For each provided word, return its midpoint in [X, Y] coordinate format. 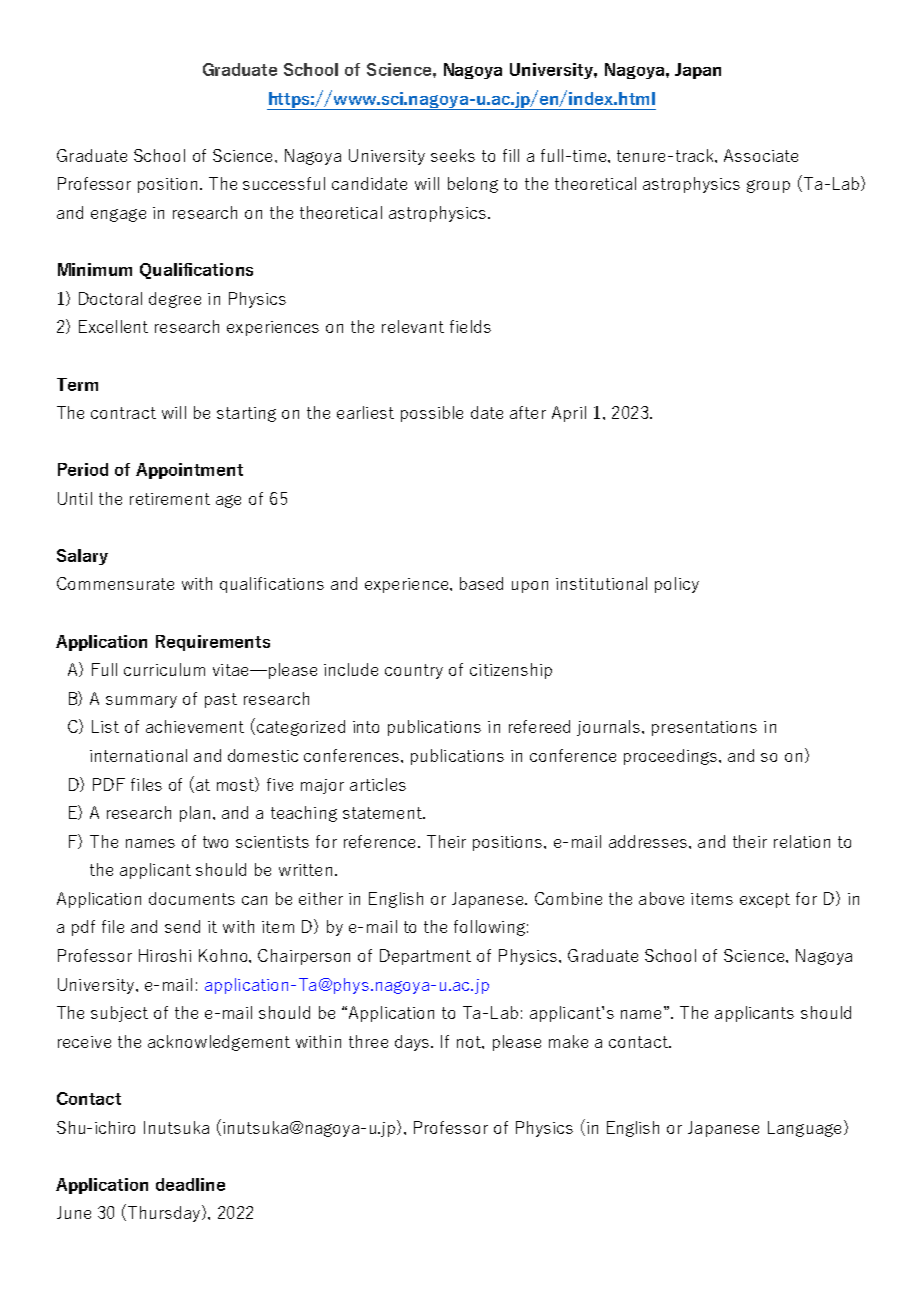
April [569, 414]
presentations [704, 728]
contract [123, 413]
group [768, 186]
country [414, 671]
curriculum [164, 669]
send [182, 926]
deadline [190, 1184]
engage [118, 215]
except [765, 900]
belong [473, 185]
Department [425, 957]
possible [432, 414]
